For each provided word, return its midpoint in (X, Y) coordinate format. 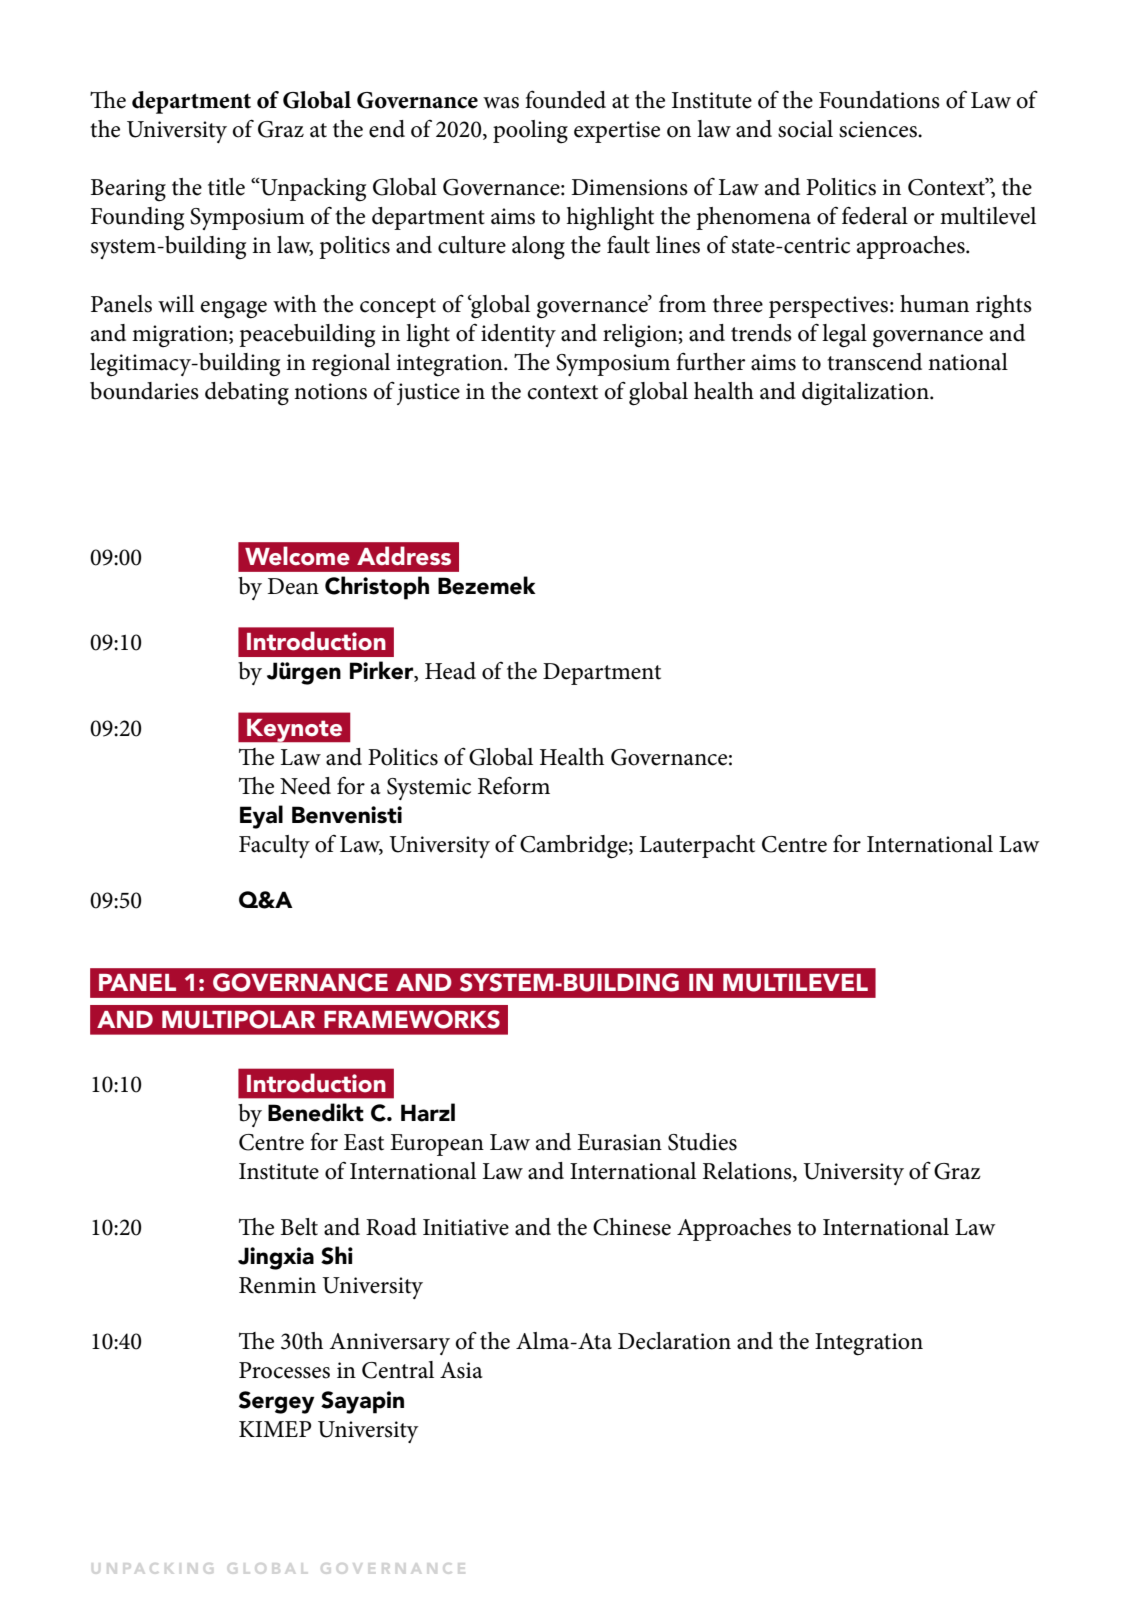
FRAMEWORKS (412, 1019)
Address (404, 556)
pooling (530, 132)
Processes (284, 1370)
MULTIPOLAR (238, 1019)
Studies (702, 1142)
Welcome (297, 556)
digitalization (866, 394)
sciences (879, 129)
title (226, 187)
